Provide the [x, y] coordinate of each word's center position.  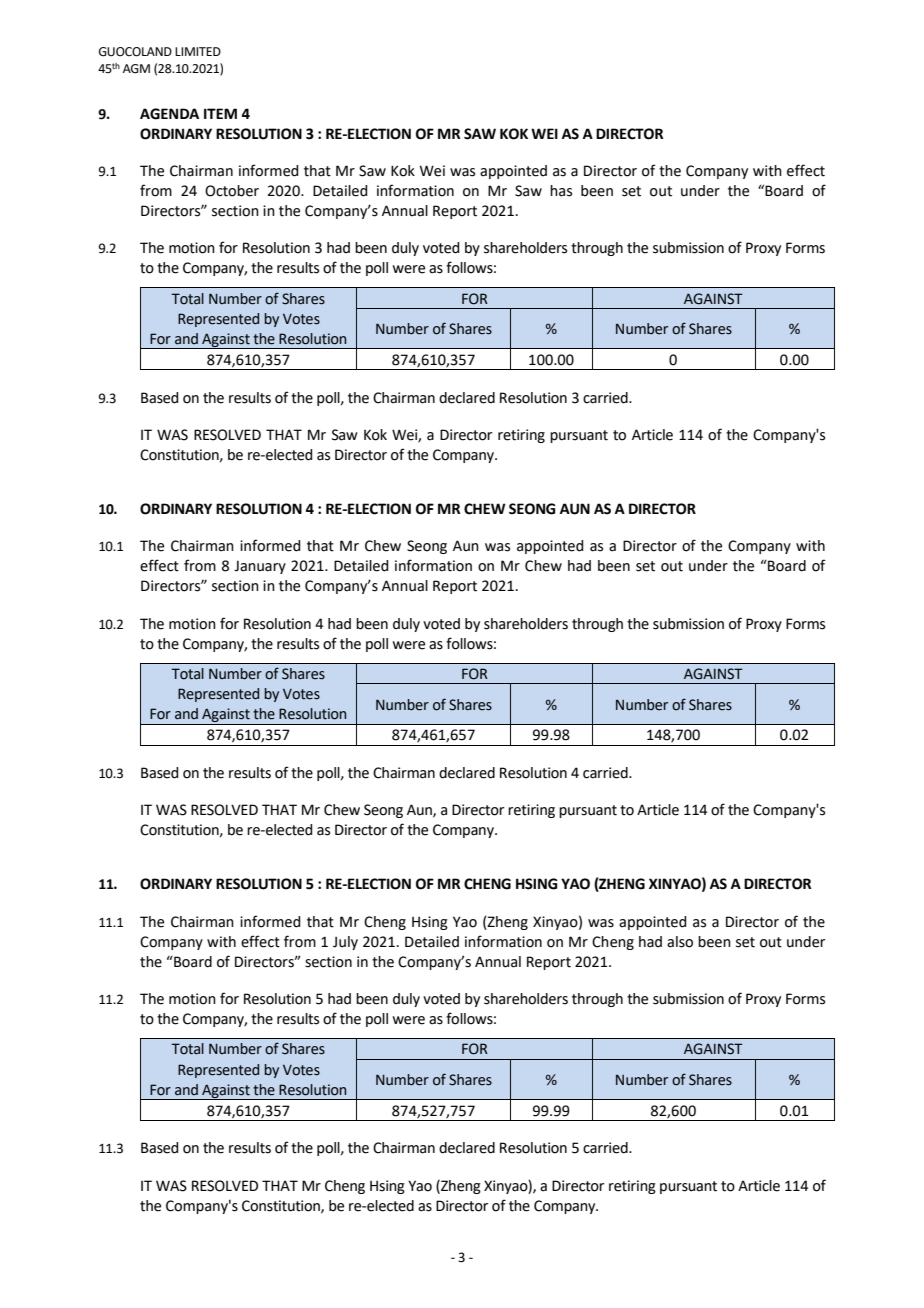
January [260, 567]
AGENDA [169, 114]
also [680, 942]
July [345, 943]
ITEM [220, 113]
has [561, 191]
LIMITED [198, 51]
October [232, 191]
